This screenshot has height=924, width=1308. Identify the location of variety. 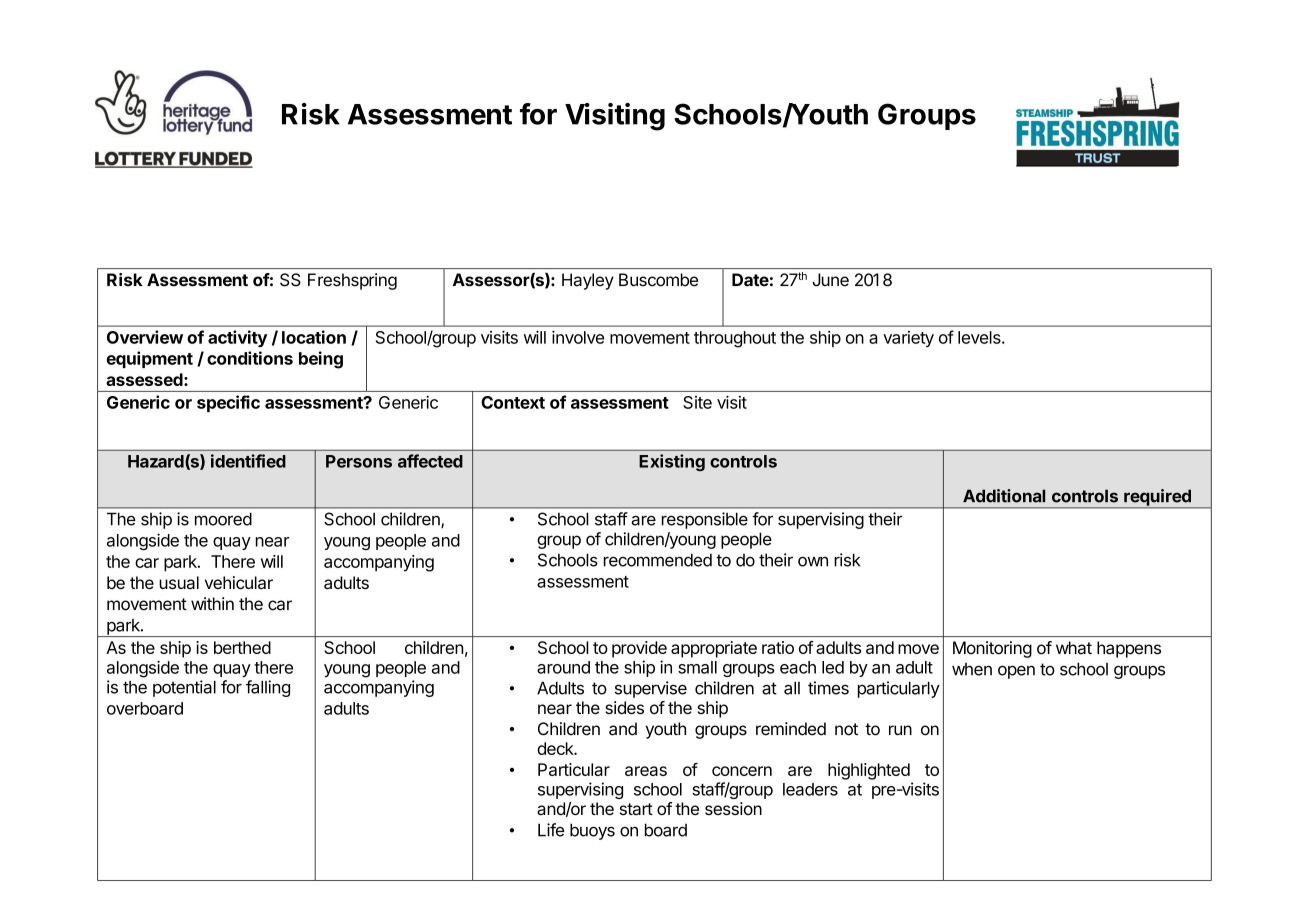
(908, 339).
